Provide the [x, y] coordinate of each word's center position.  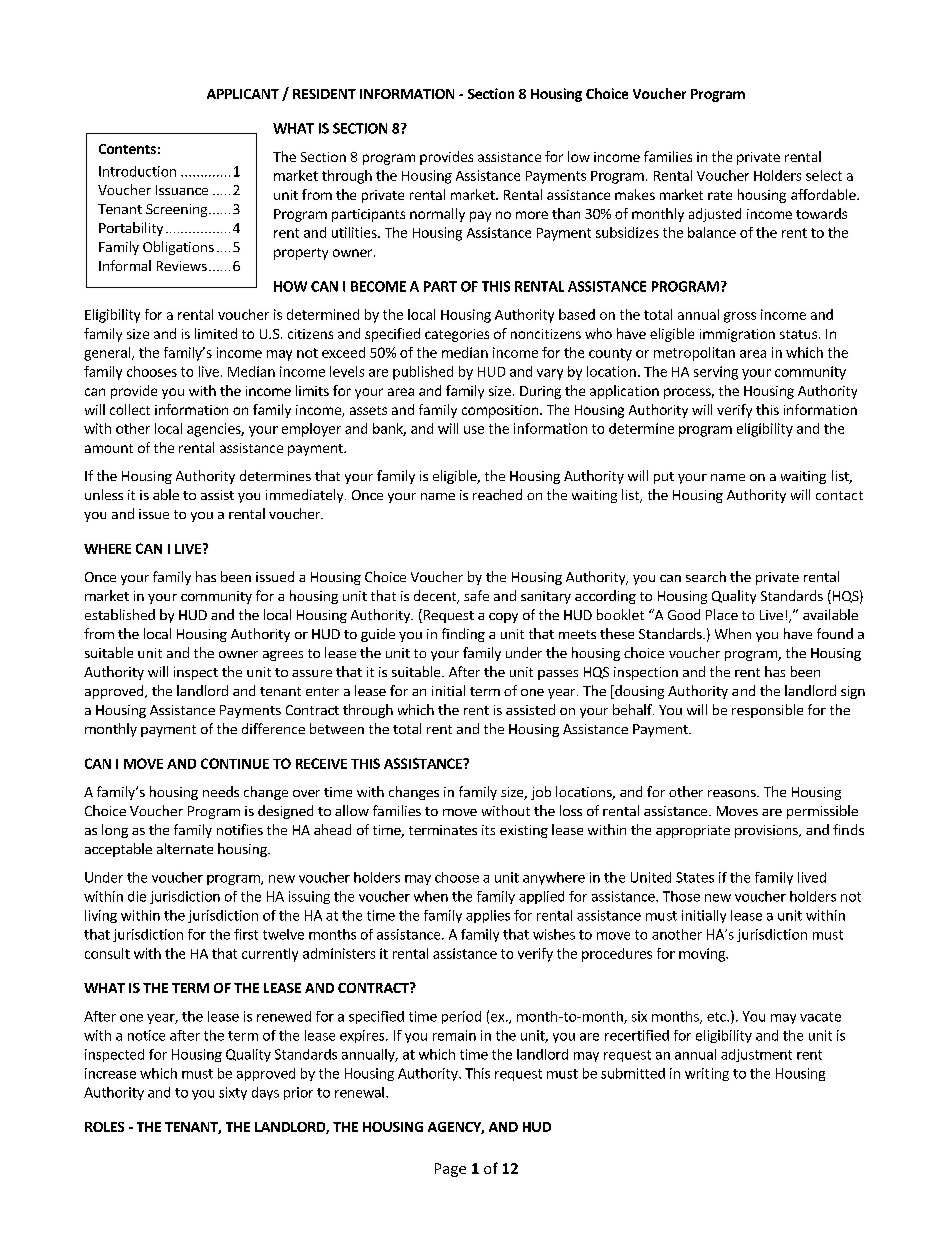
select [824, 175]
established [120, 614]
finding [463, 635]
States [695, 877]
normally [437, 215]
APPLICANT [243, 94]
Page [450, 1170]
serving [716, 373]
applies [488, 916]
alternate [185, 848]
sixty [233, 1093]
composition [500, 411]
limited [216, 333]
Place [722, 614]
